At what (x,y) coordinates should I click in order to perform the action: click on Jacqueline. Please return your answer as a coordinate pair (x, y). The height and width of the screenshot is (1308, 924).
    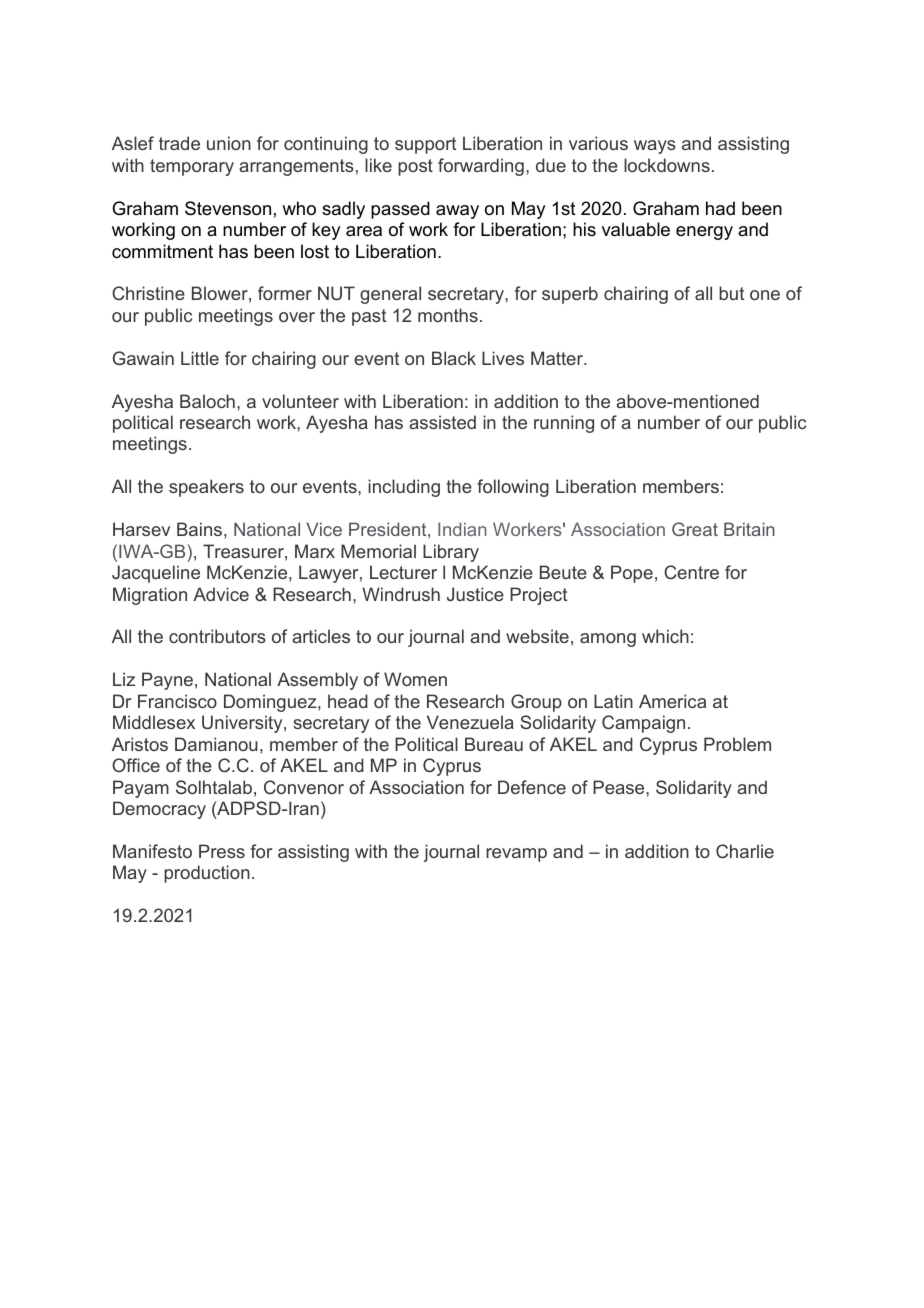
    Looking at the image, I should click on (156, 574).
